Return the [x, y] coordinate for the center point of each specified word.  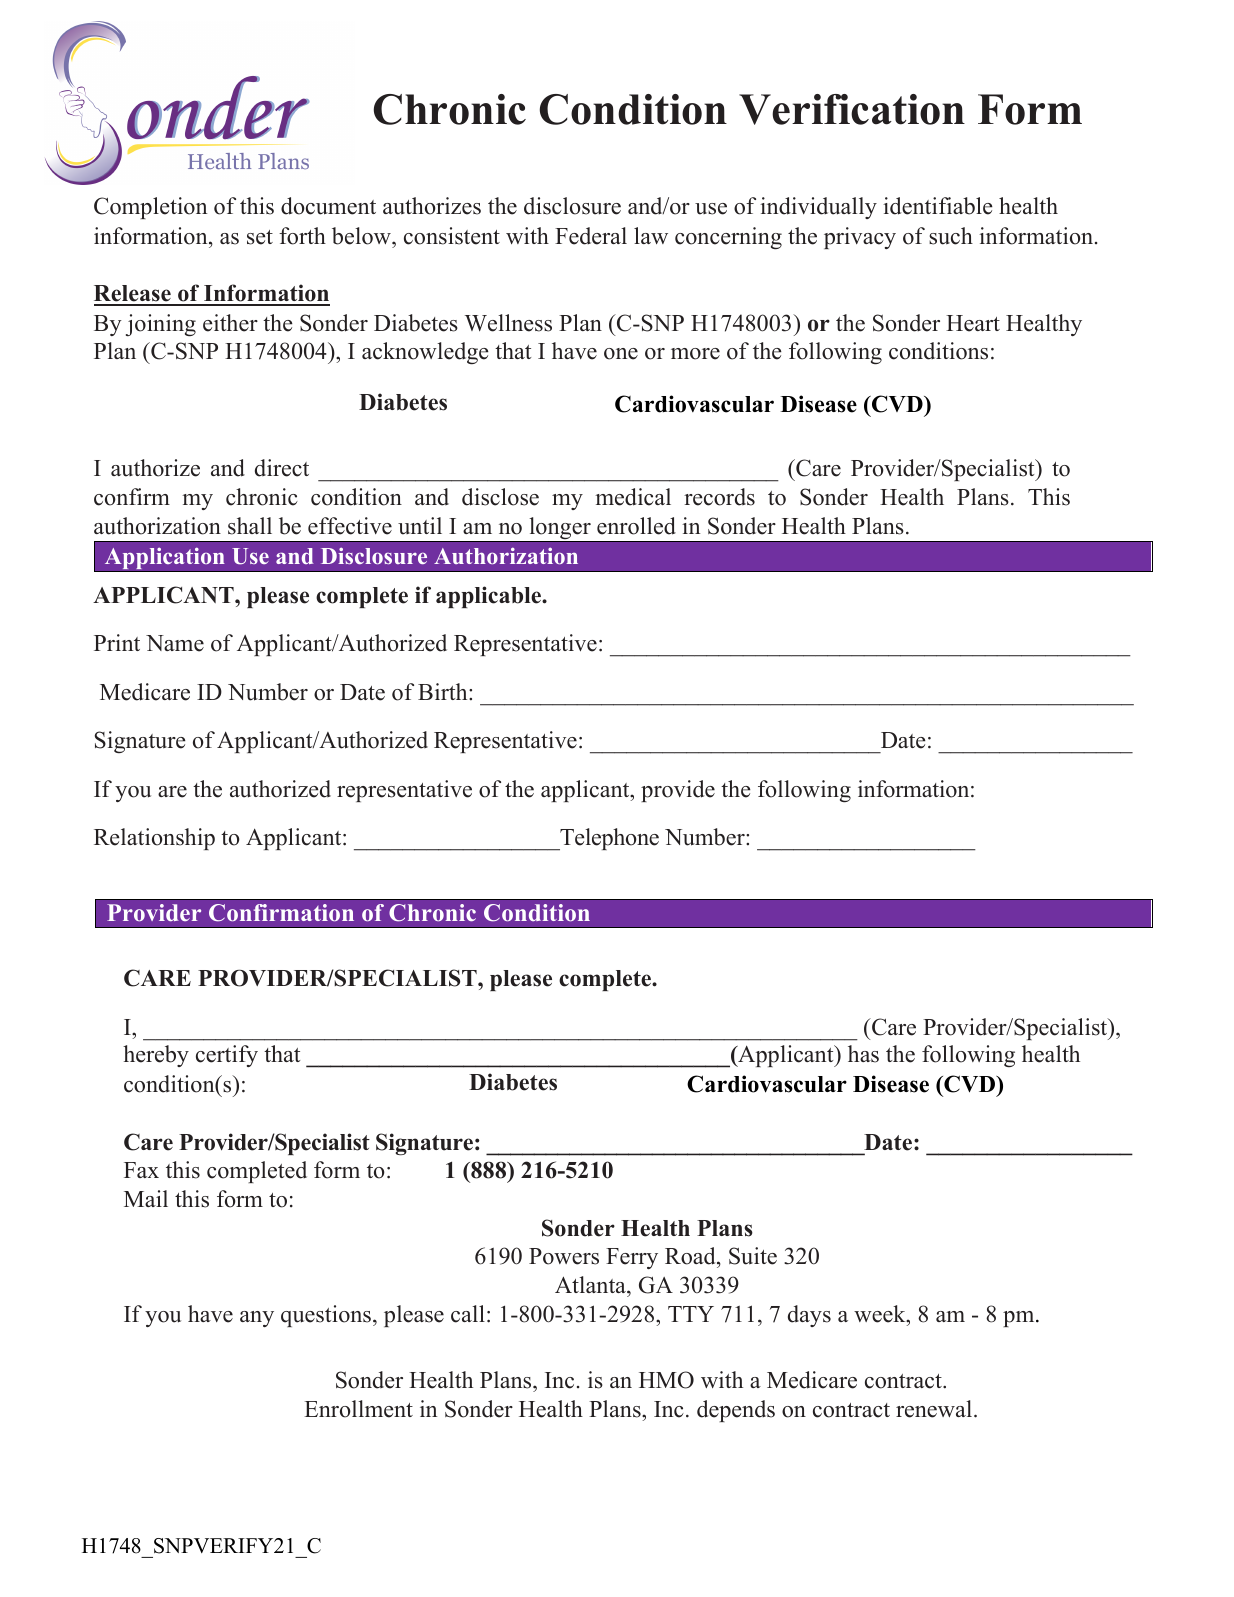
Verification [852, 109]
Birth [444, 691]
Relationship [154, 839]
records [719, 497]
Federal [591, 236]
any [257, 1319]
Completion [150, 208]
